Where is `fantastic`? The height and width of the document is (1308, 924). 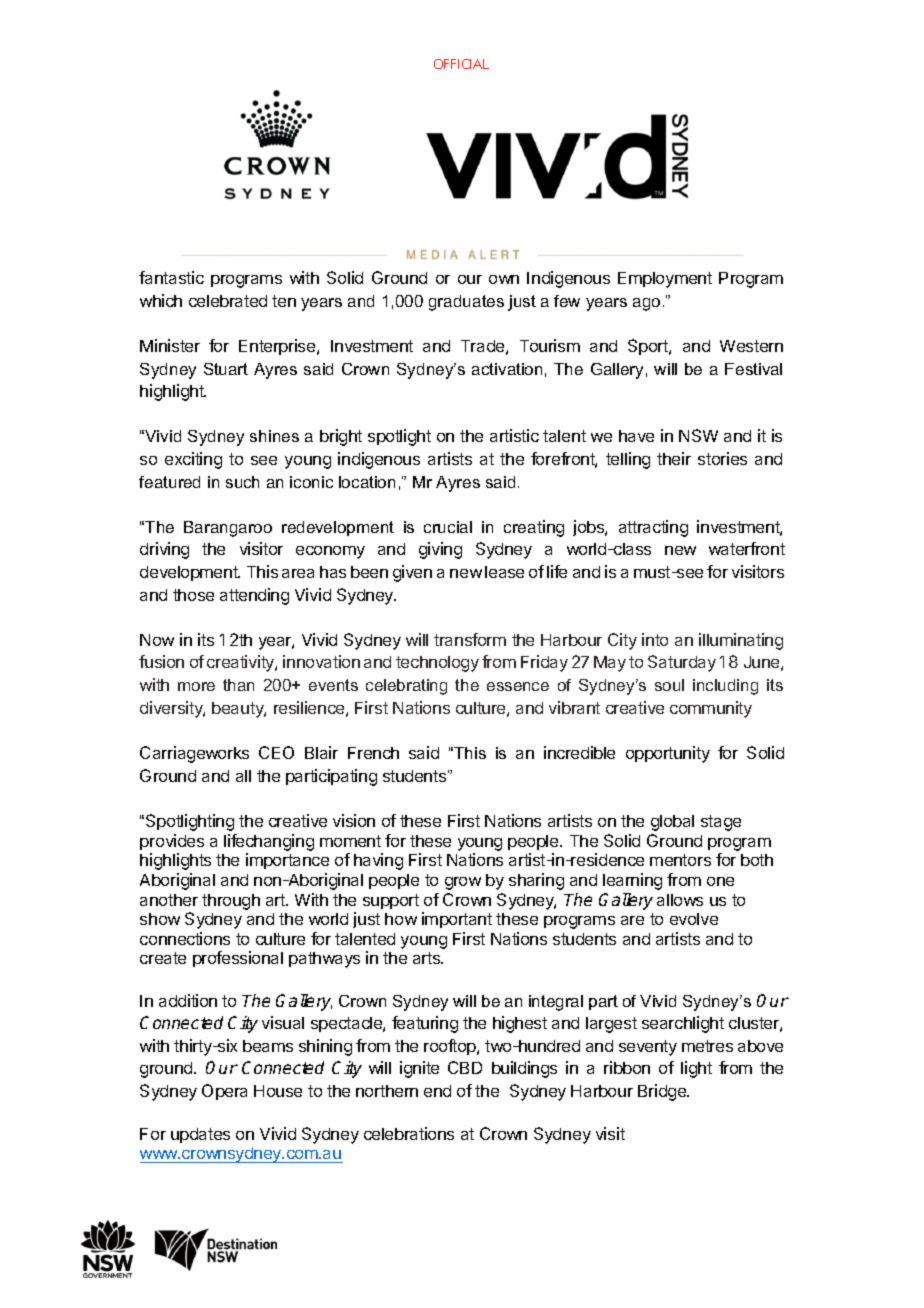
fantastic is located at coordinates (171, 277).
